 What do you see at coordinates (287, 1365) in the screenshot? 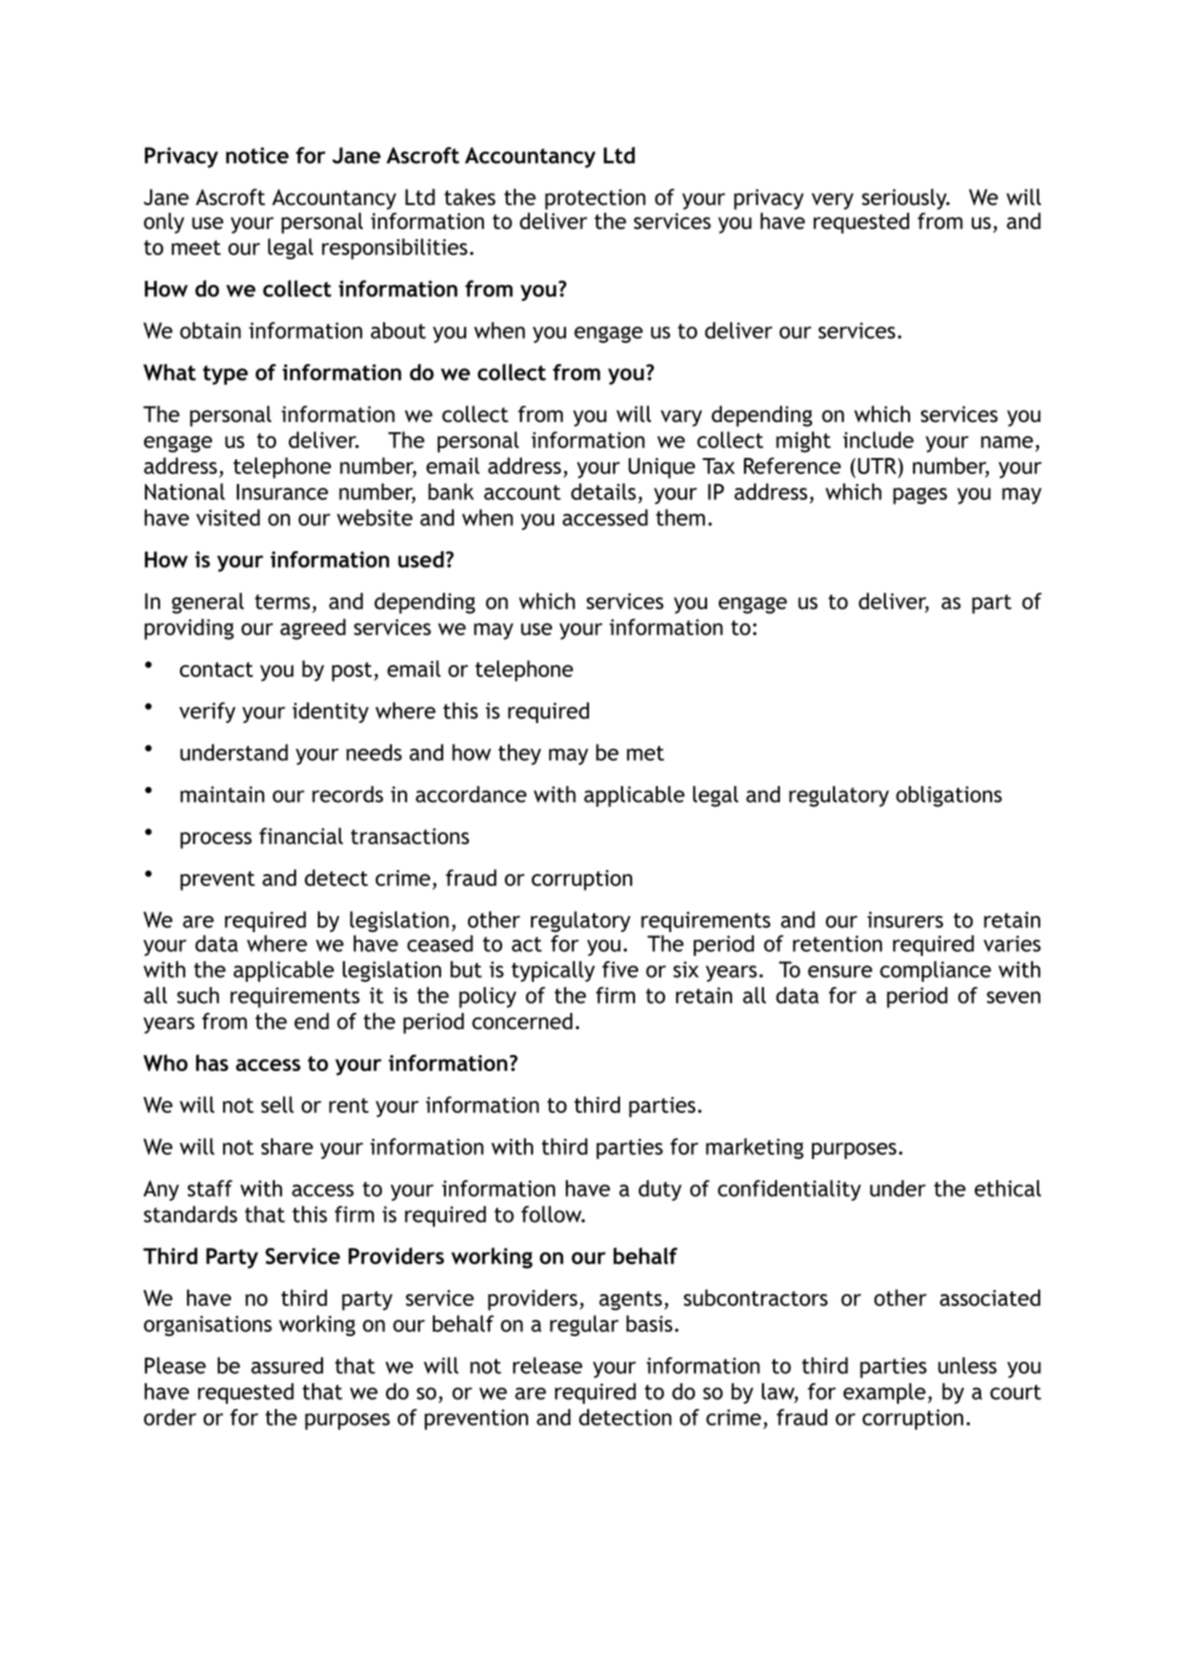
I see `assured` at bounding box center [287, 1365].
